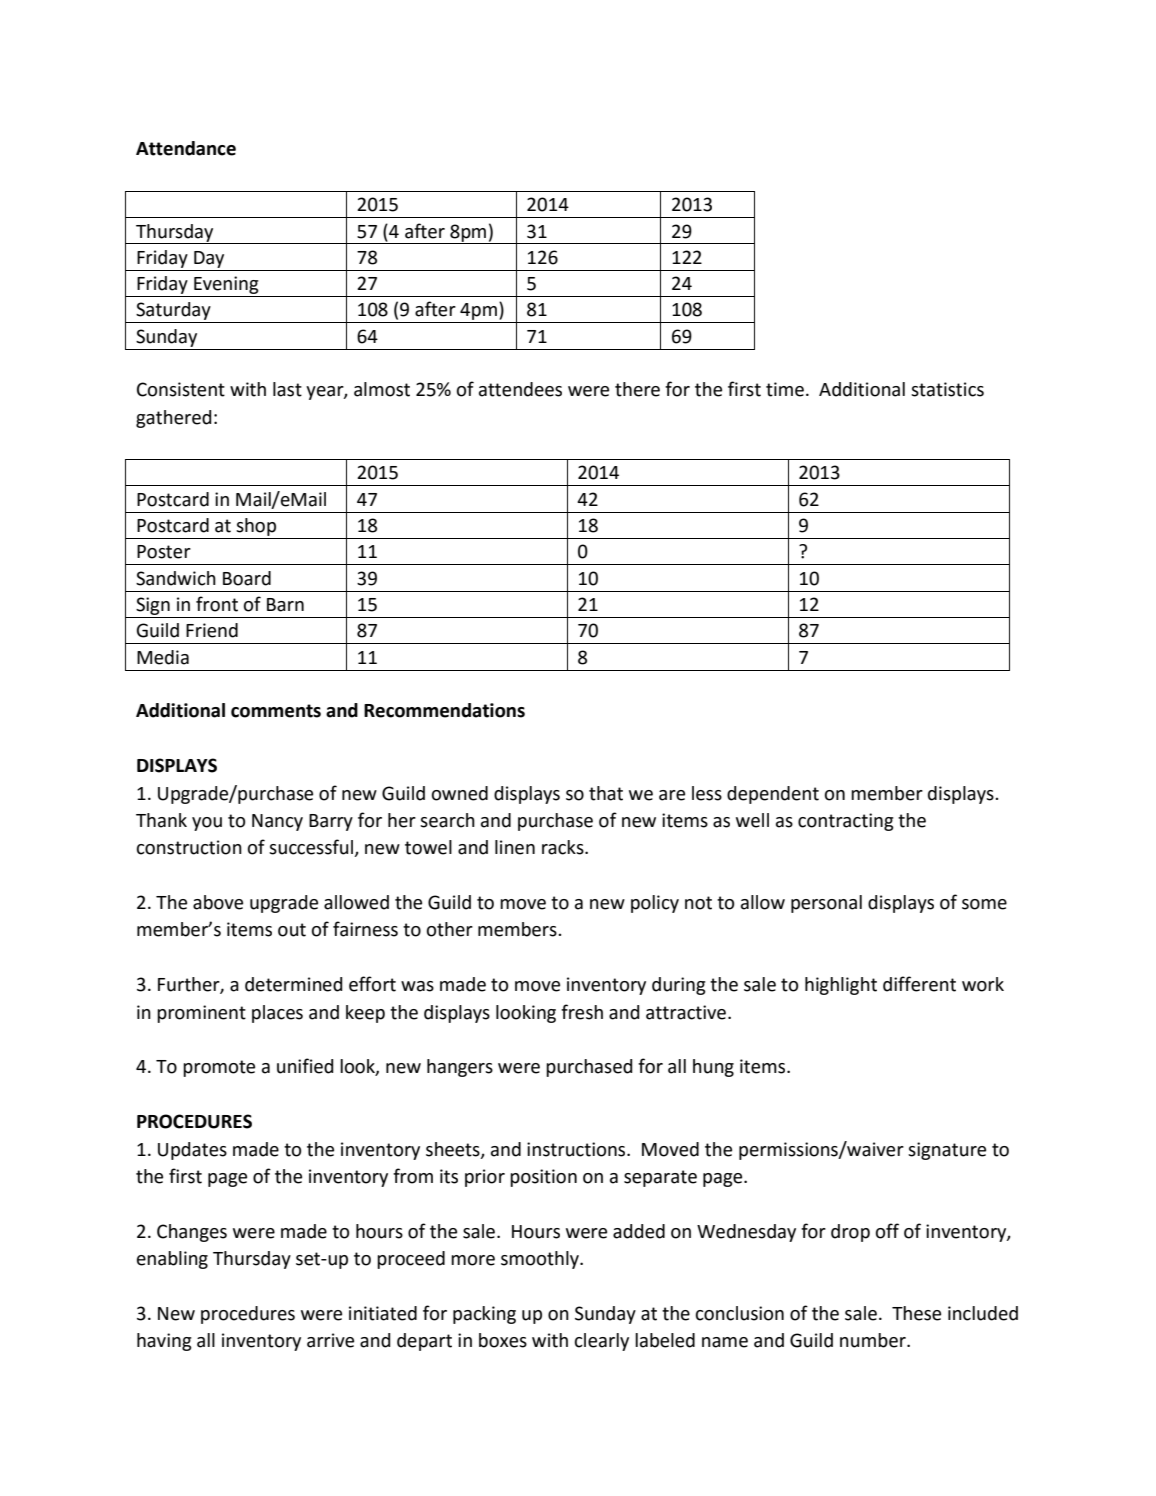 Image resolution: width=1156 pixels, height=1496 pixels. Describe the element at coordinates (606, 793) in the page. I see `that` at that location.
